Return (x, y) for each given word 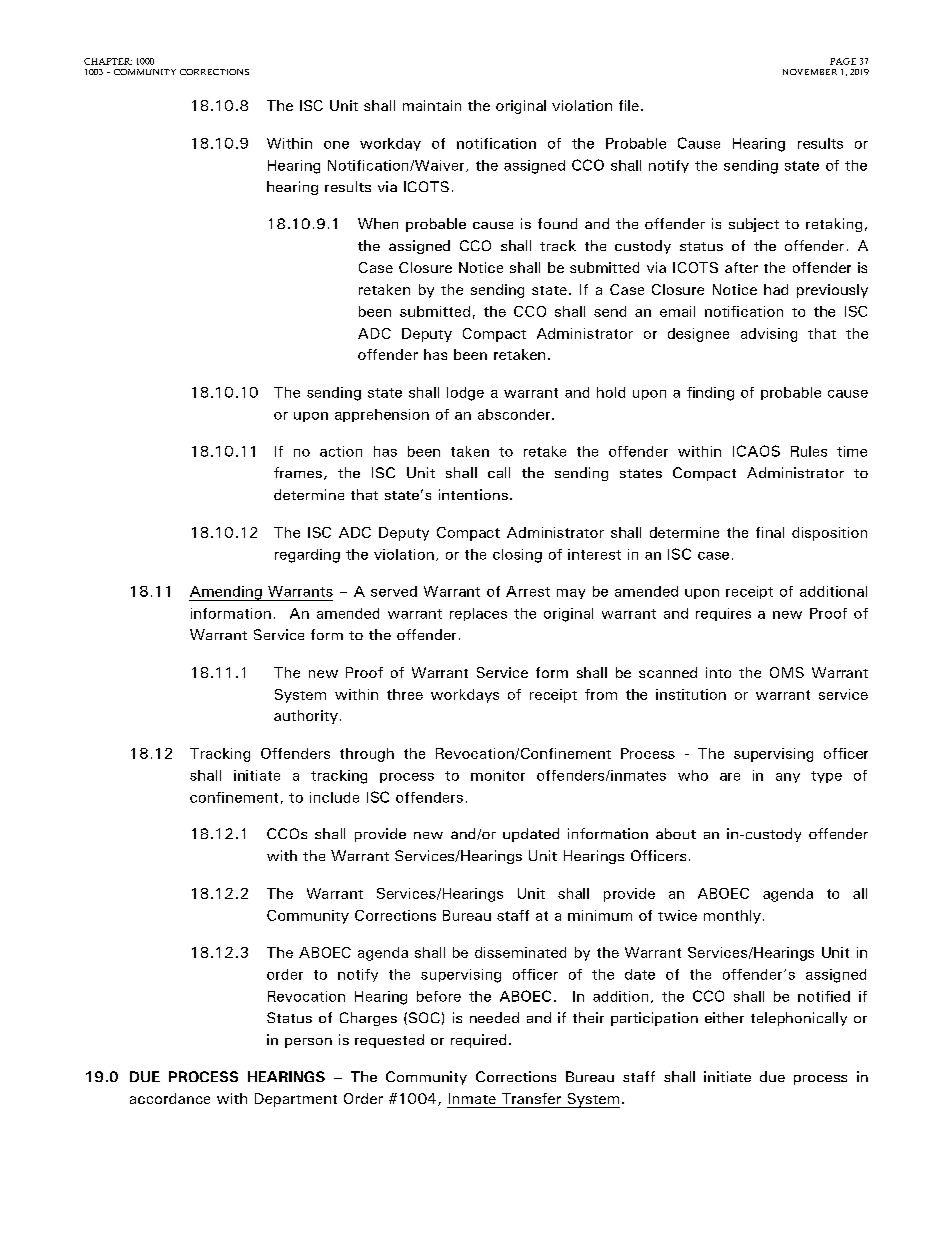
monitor (498, 775)
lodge (465, 394)
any (788, 778)
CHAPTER (108, 61)
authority (306, 717)
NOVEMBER (810, 72)
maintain (432, 105)
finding (710, 394)
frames (298, 472)
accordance (170, 1098)
